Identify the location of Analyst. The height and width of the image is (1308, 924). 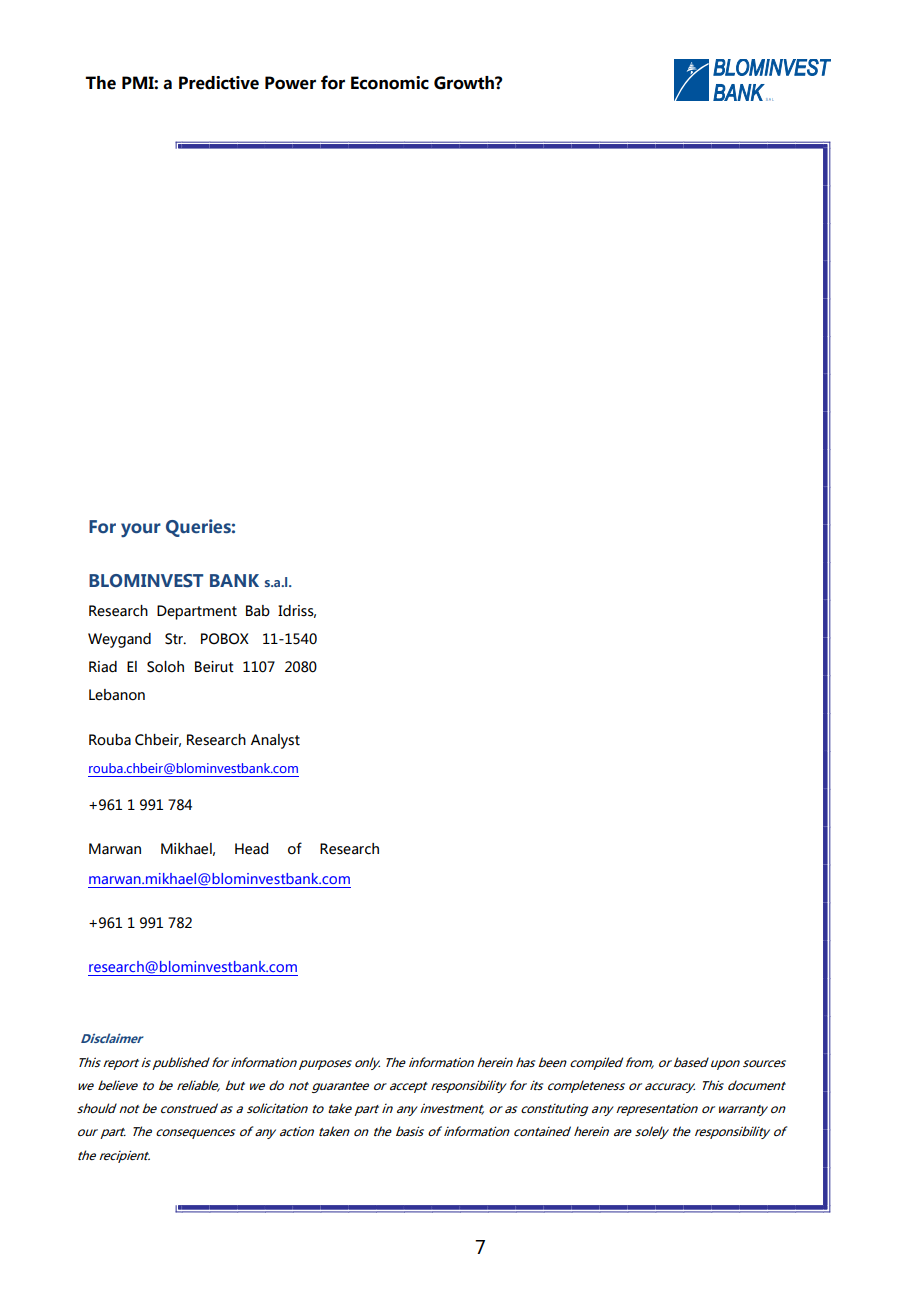
(275, 741).
